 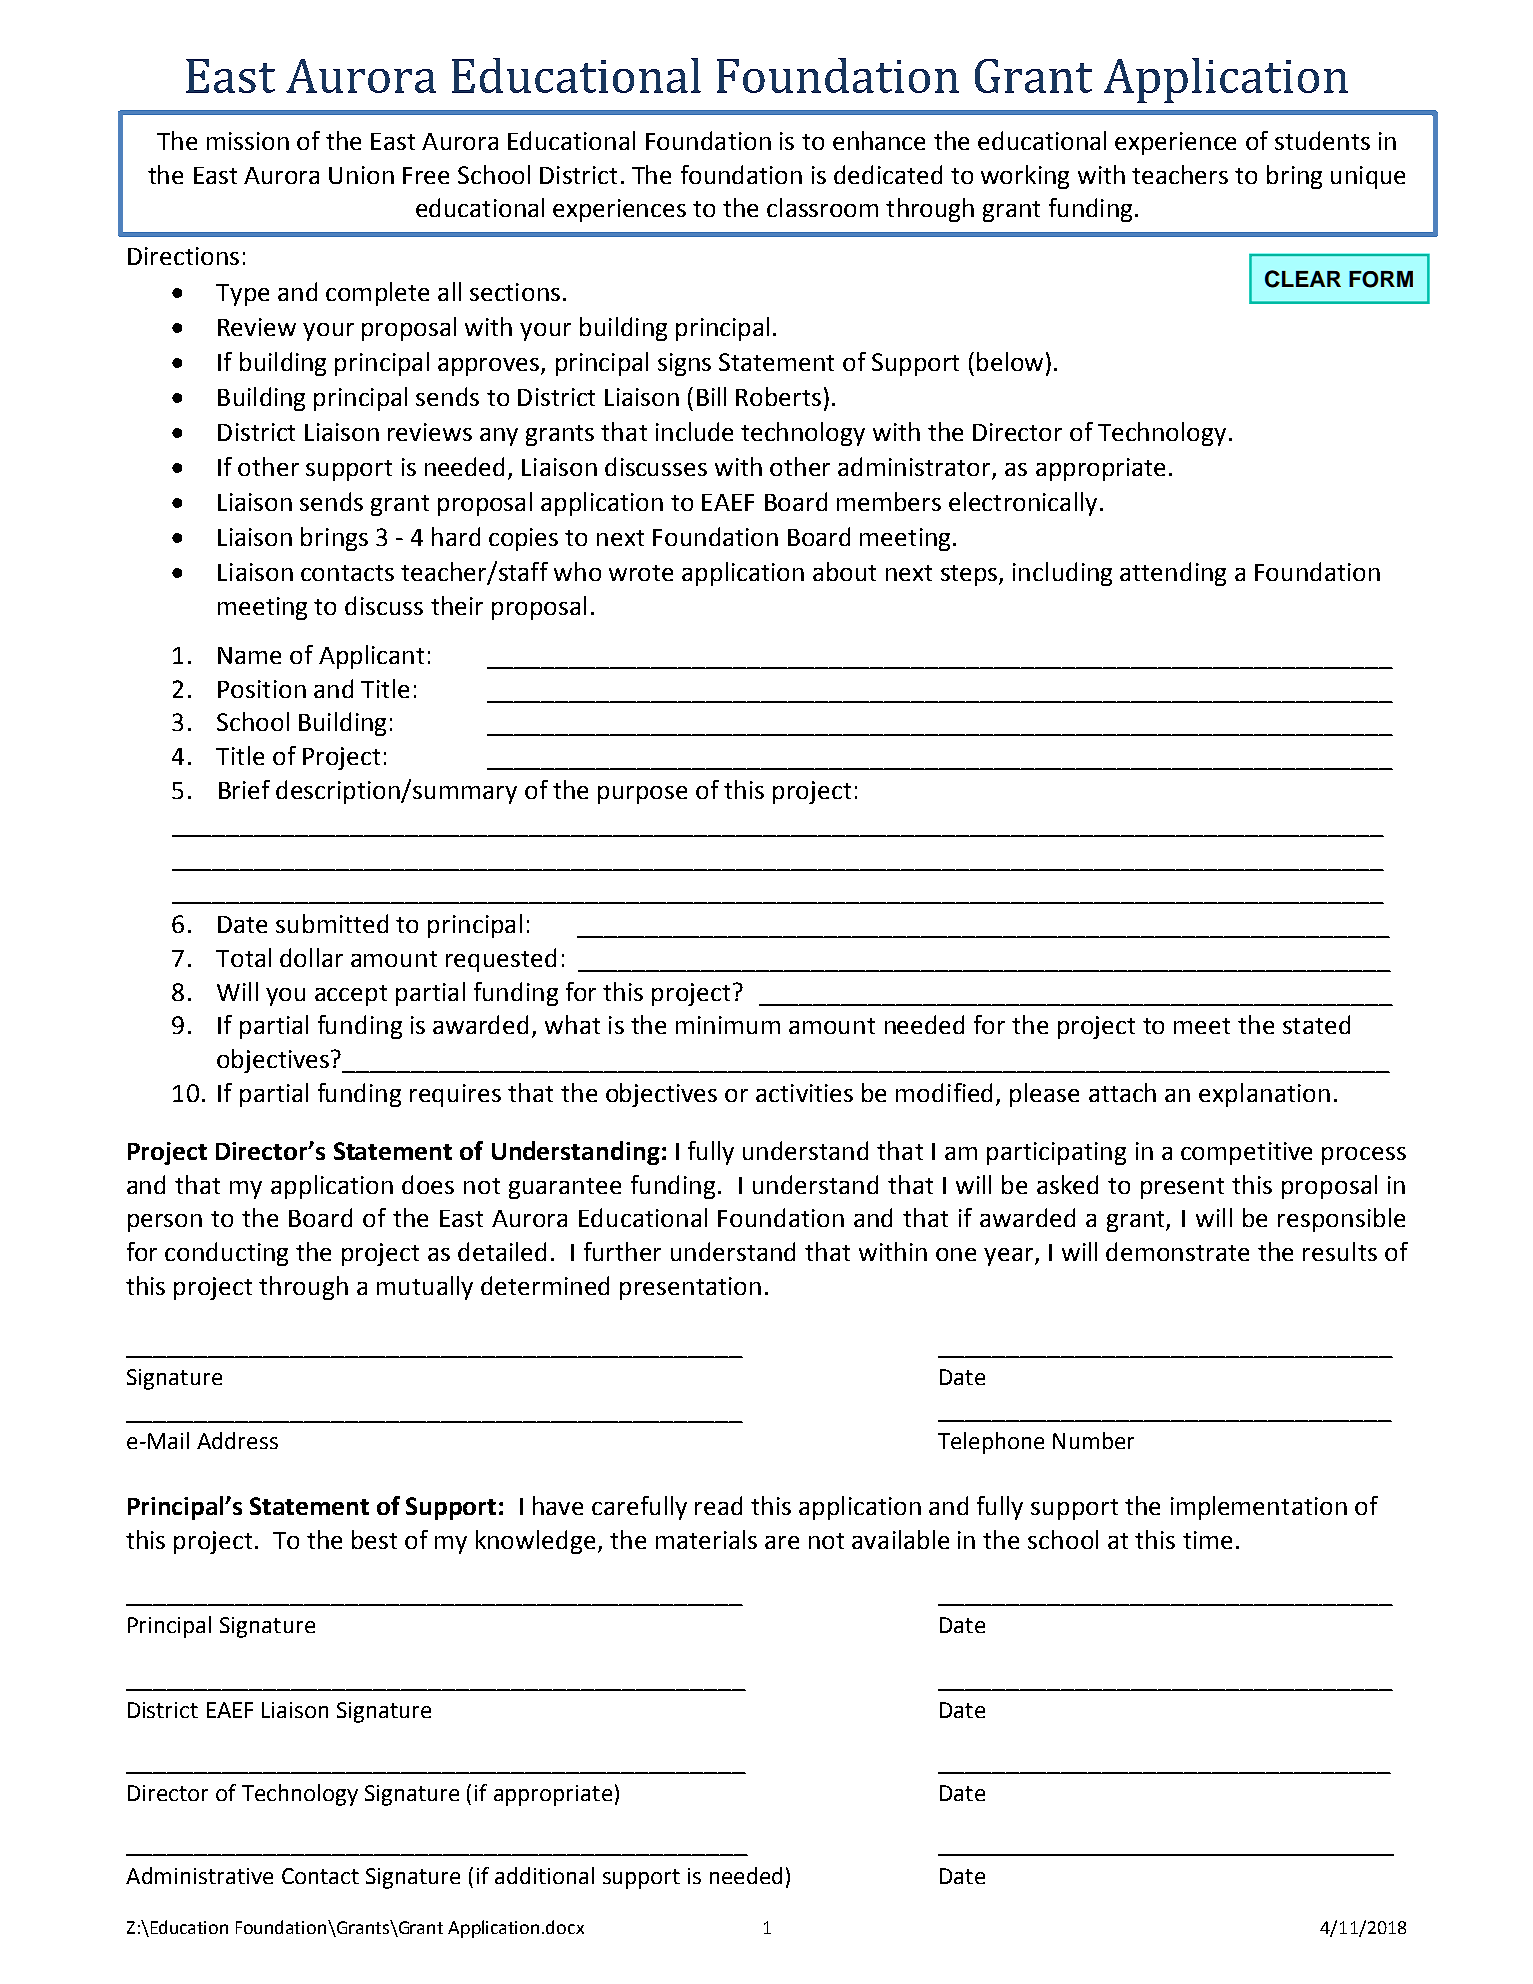 I want to click on attending, so click(x=1173, y=574).
